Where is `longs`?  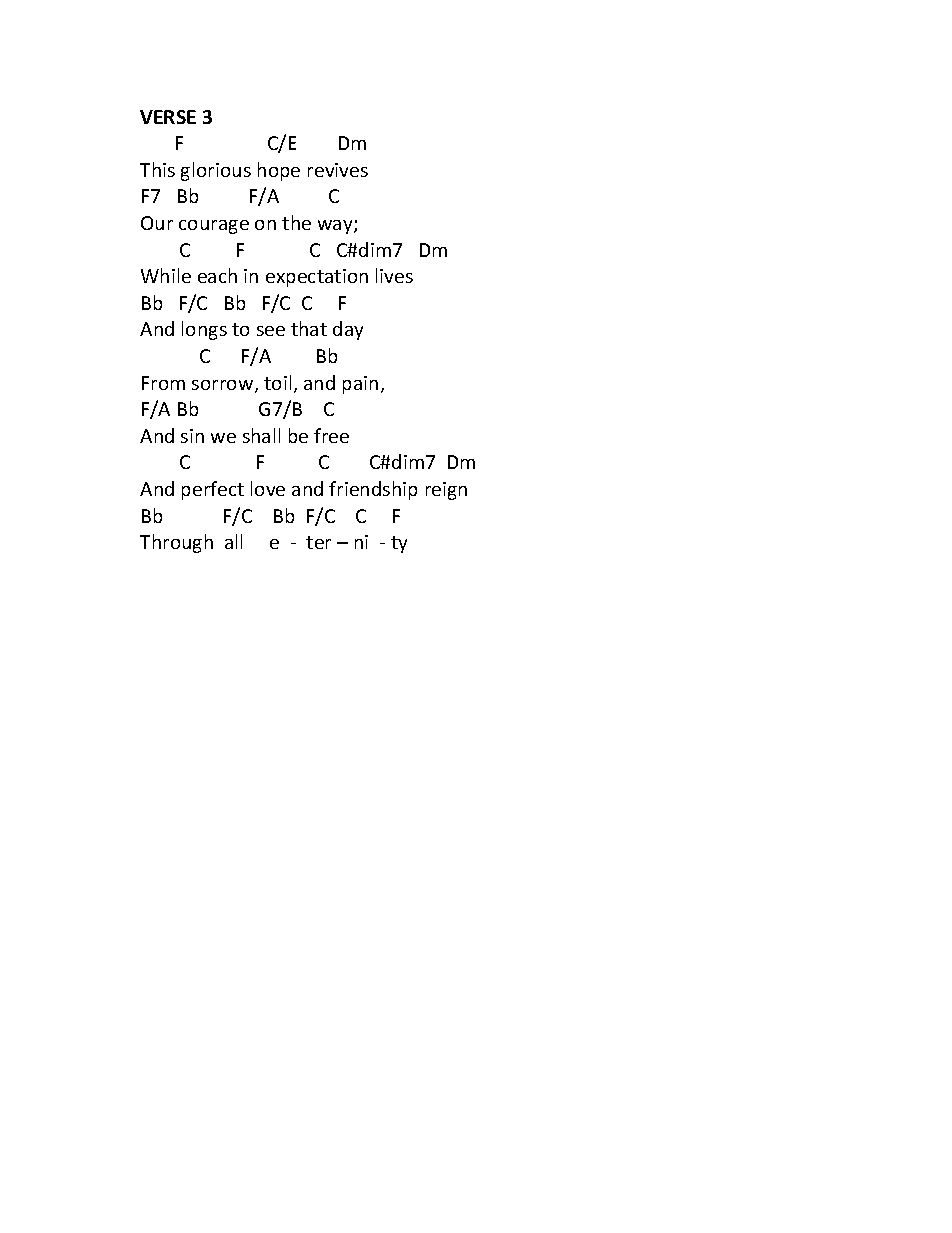
longs is located at coordinates (204, 330).
